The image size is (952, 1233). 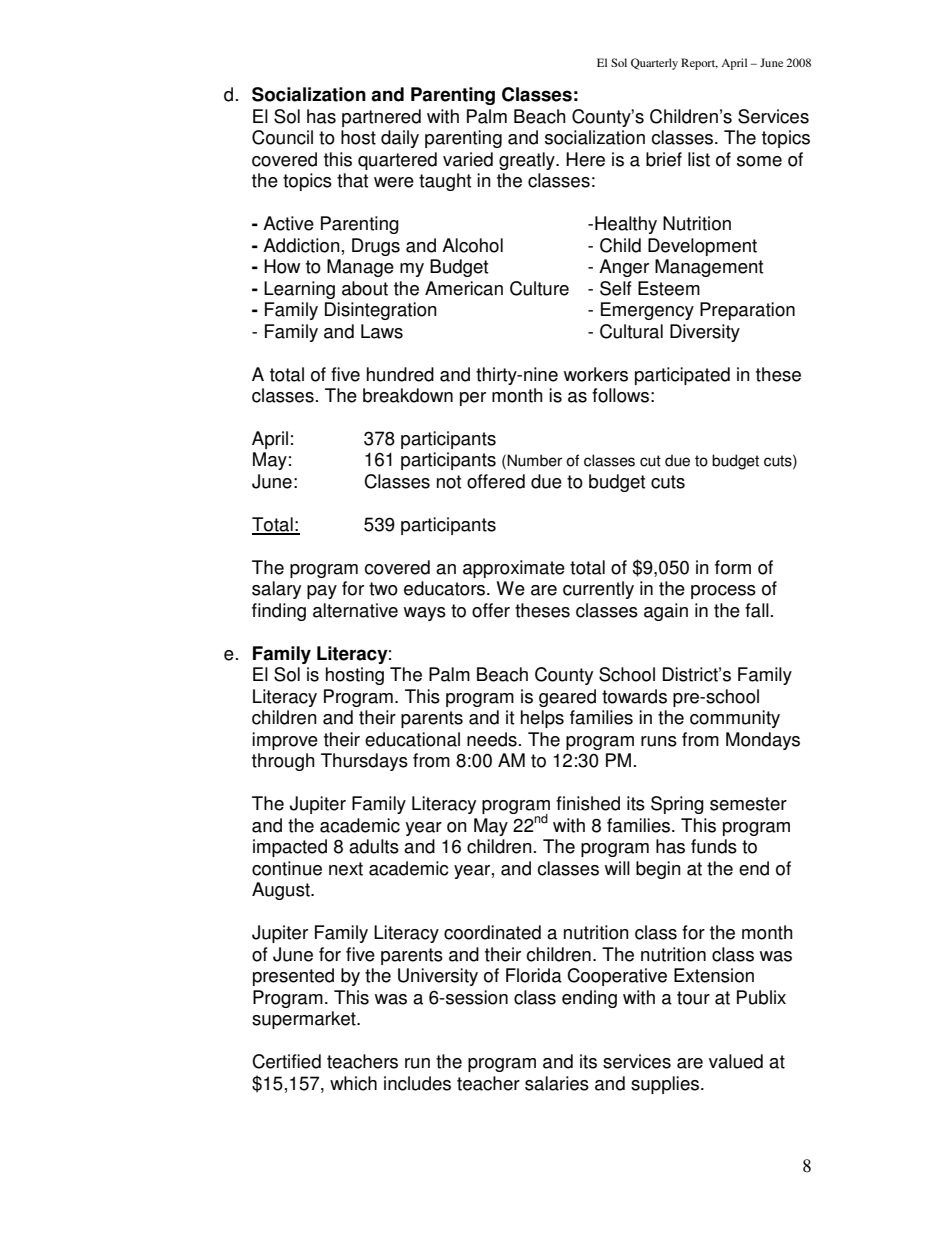 What do you see at coordinates (514, 569) in the screenshot?
I see `approximate` at bounding box center [514, 569].
